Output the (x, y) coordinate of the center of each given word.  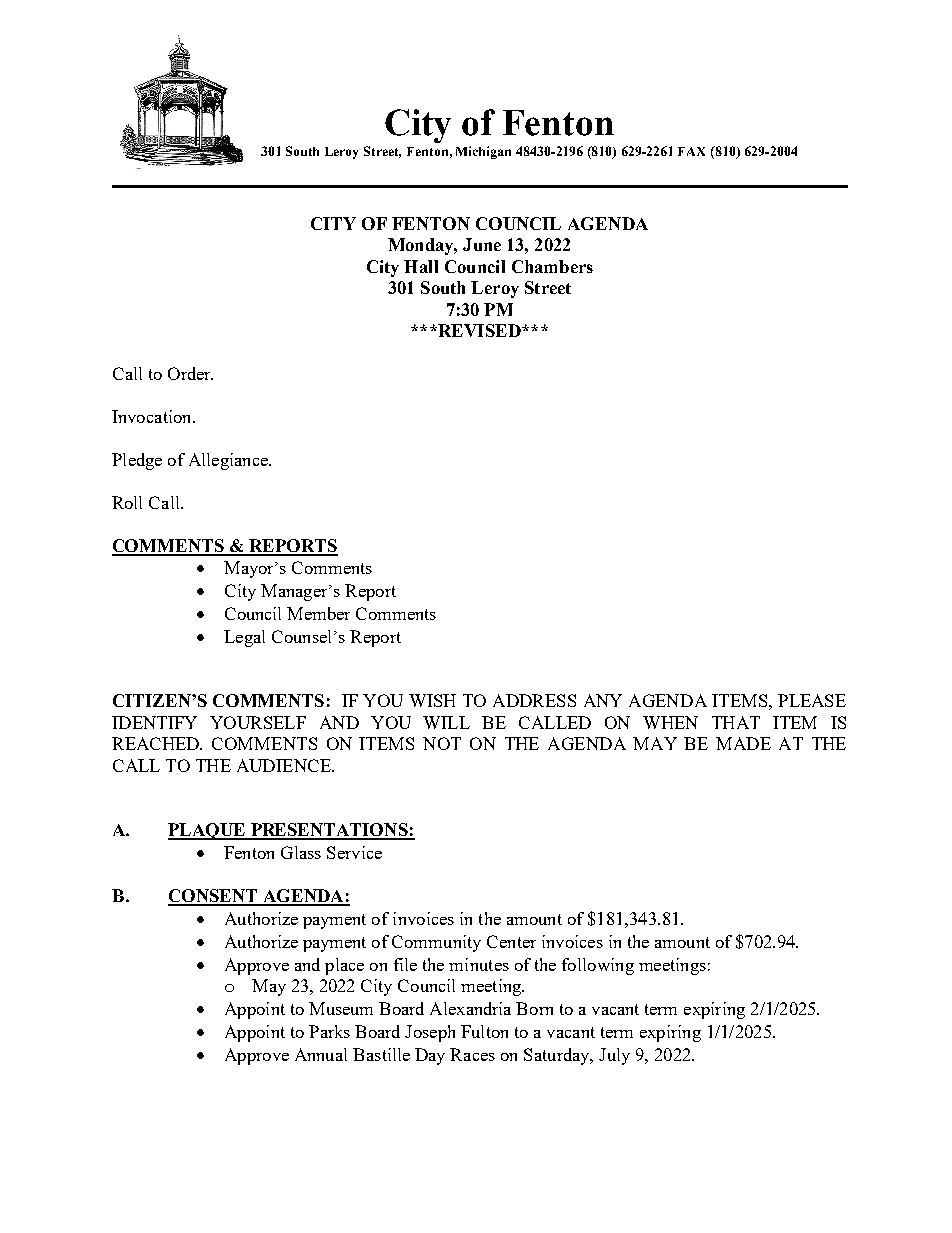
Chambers (552, 266)
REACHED (157, 743)
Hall (421, 266)
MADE (743, 743)
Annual (321, 1054)
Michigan (483, 152)
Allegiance (229, 461)
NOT (442, 743)
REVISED (479, 330)
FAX (691, 151)
